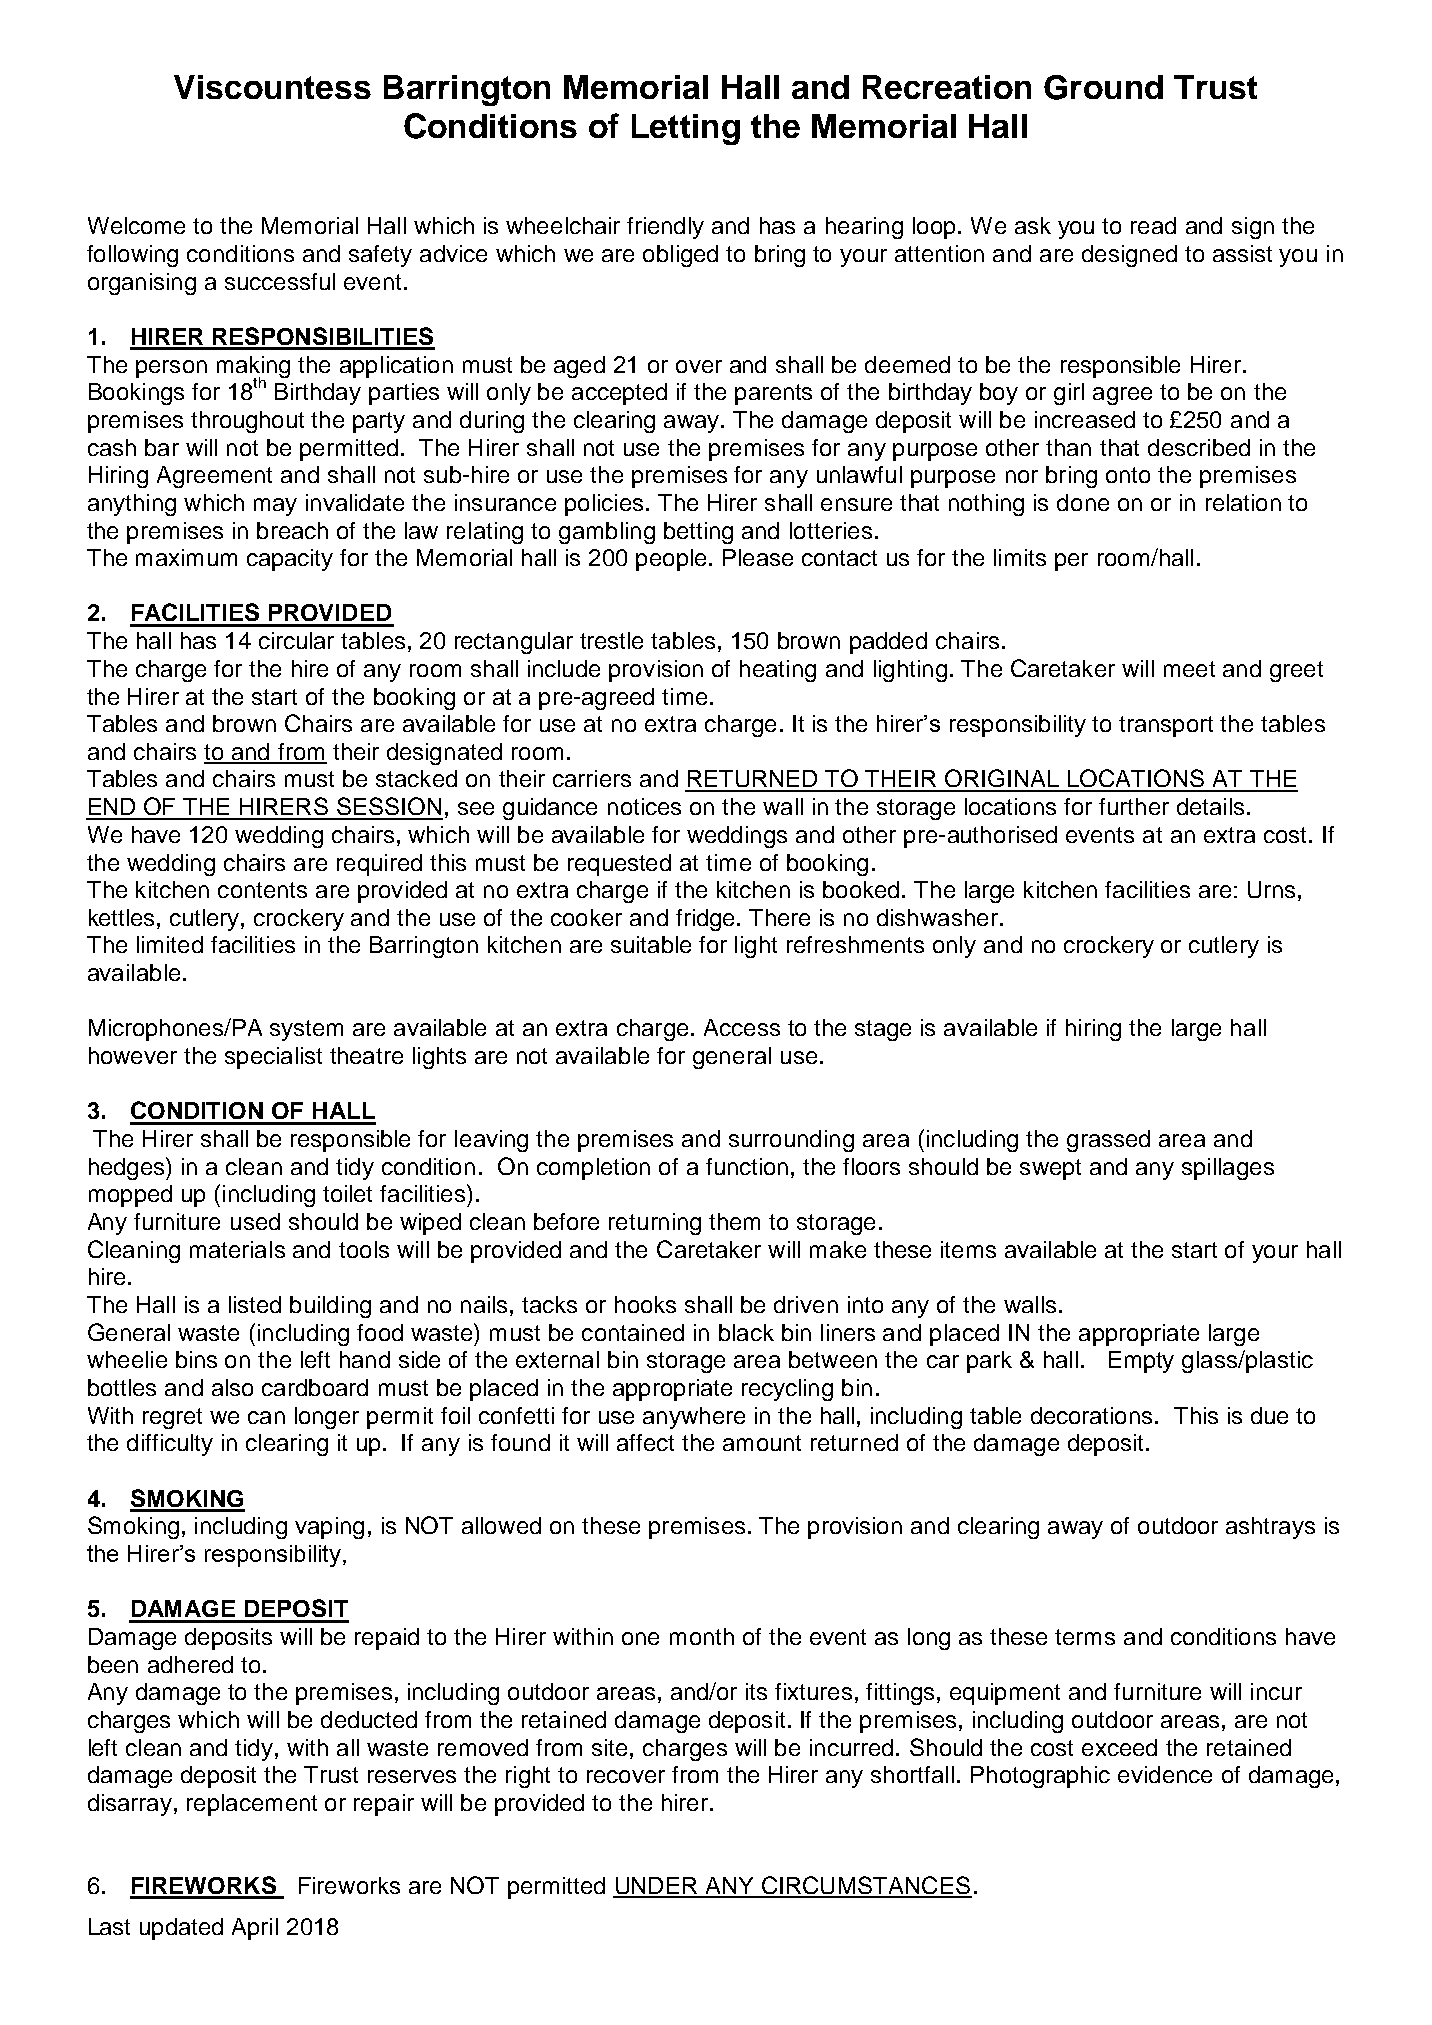 The height and width of the screenshot is (2025, 1432). What do you see at coordinates (686, 129) in the screenshot?
I see `Letting` at bounding box center [686, 129].
